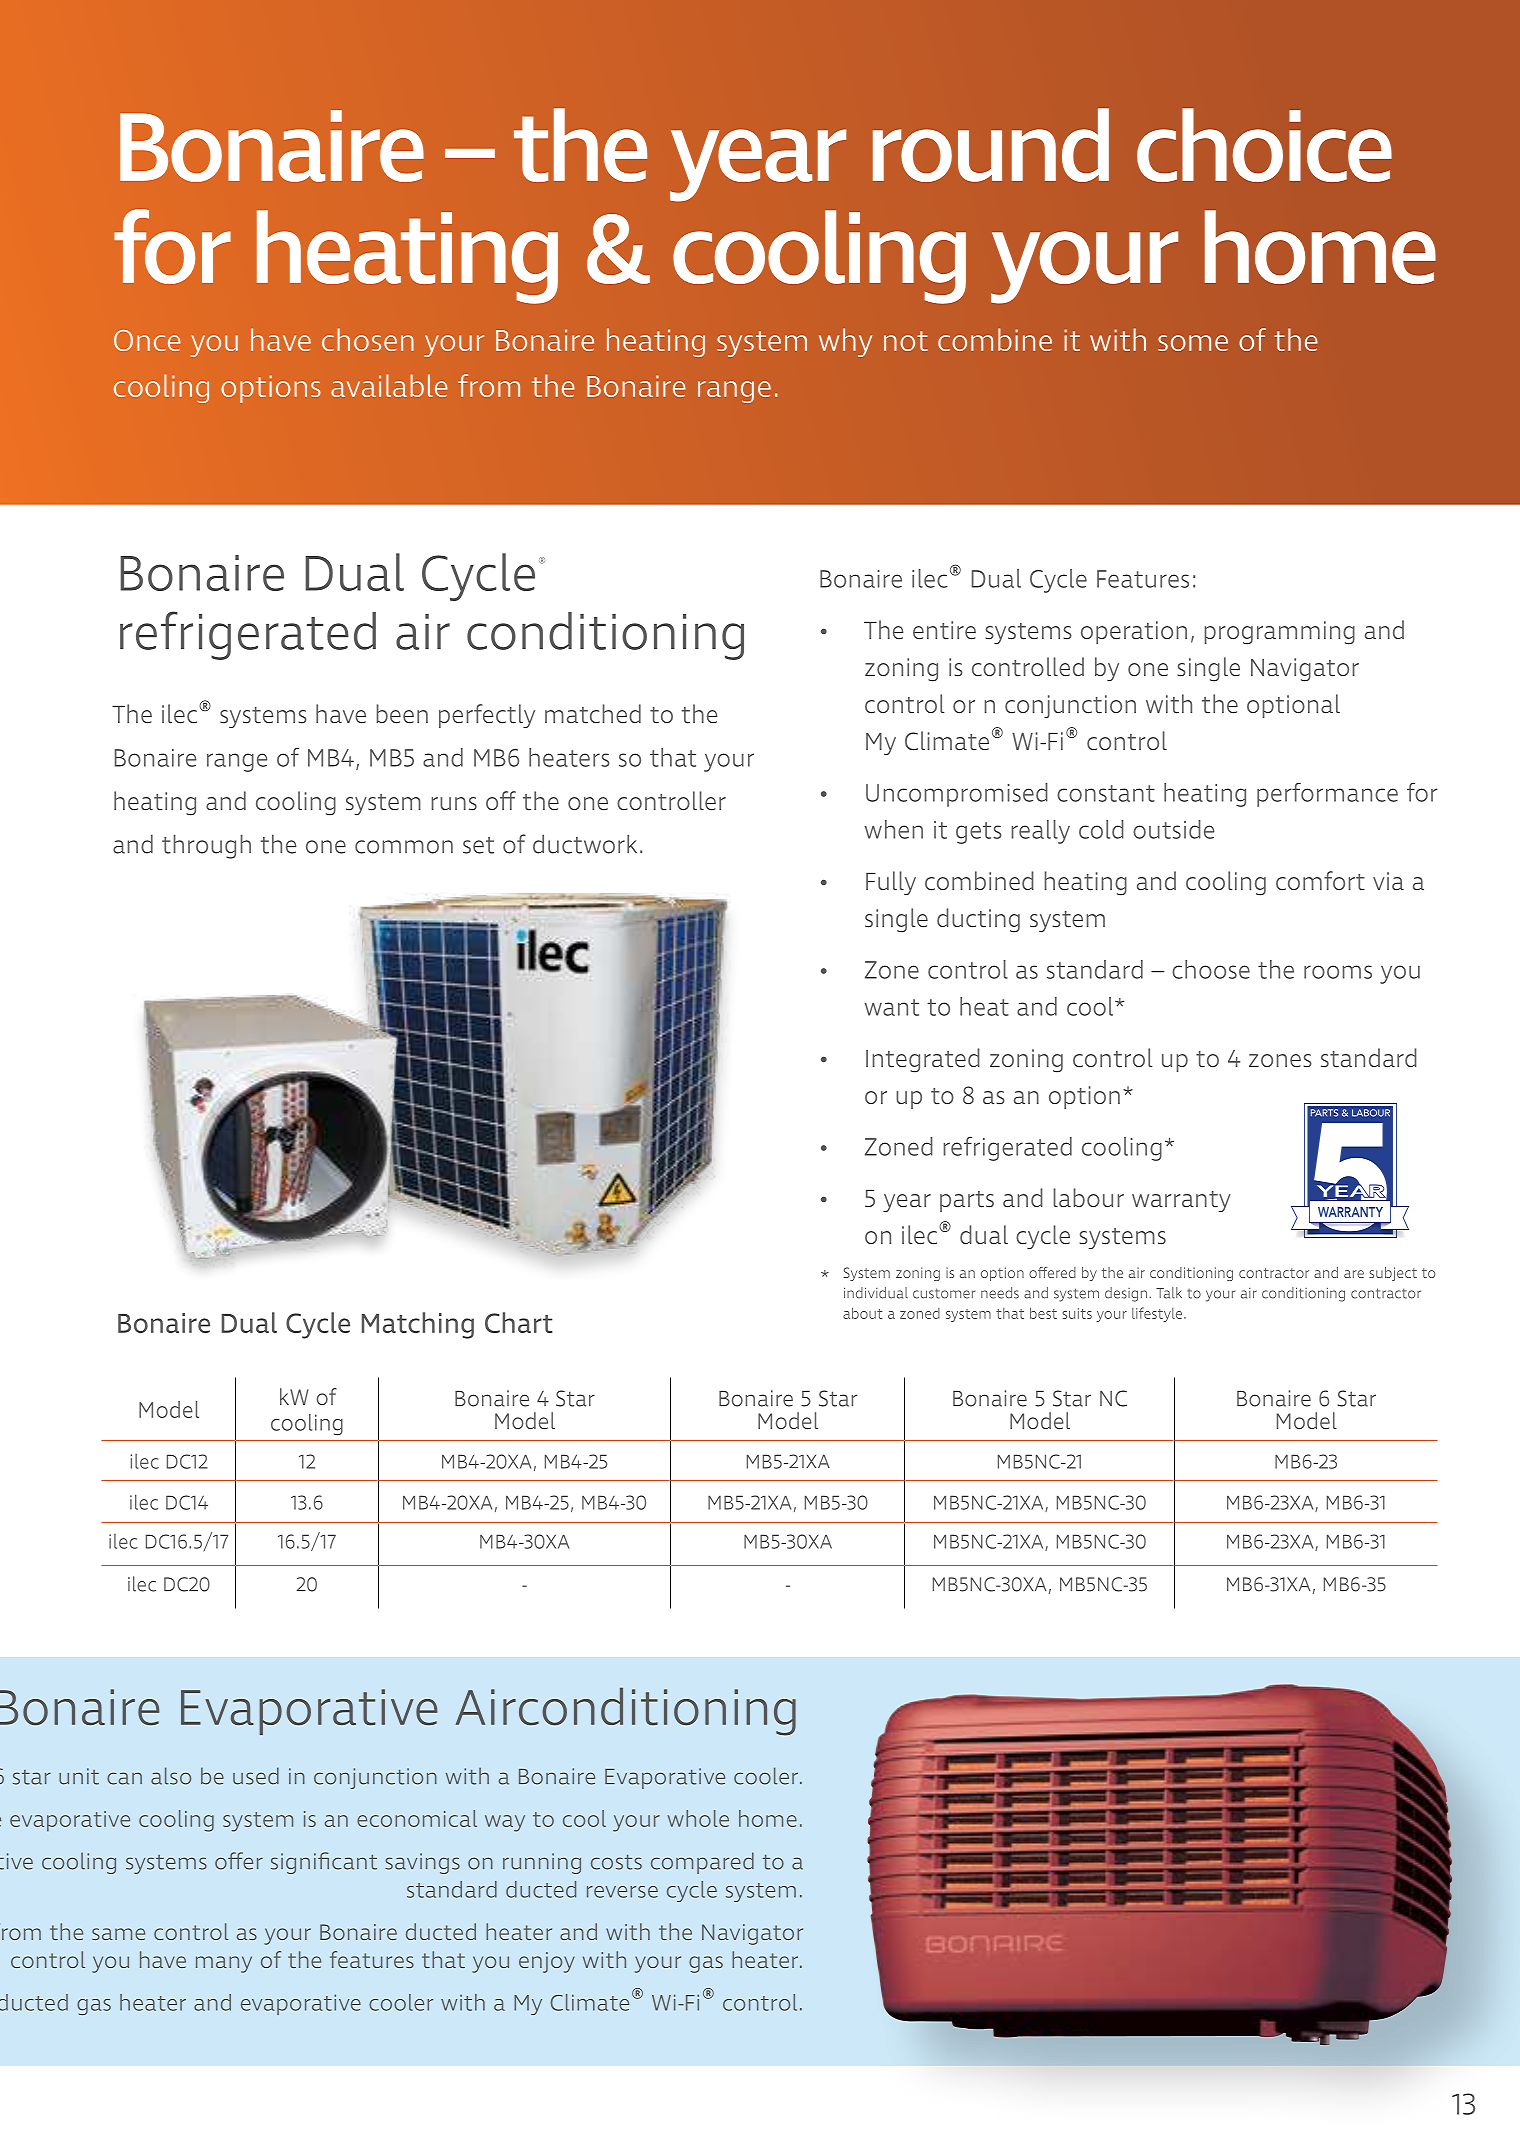 Image resolution: width=1520 pixels, height=2149 pixels. I want to click on Once, so click(147, 340).
